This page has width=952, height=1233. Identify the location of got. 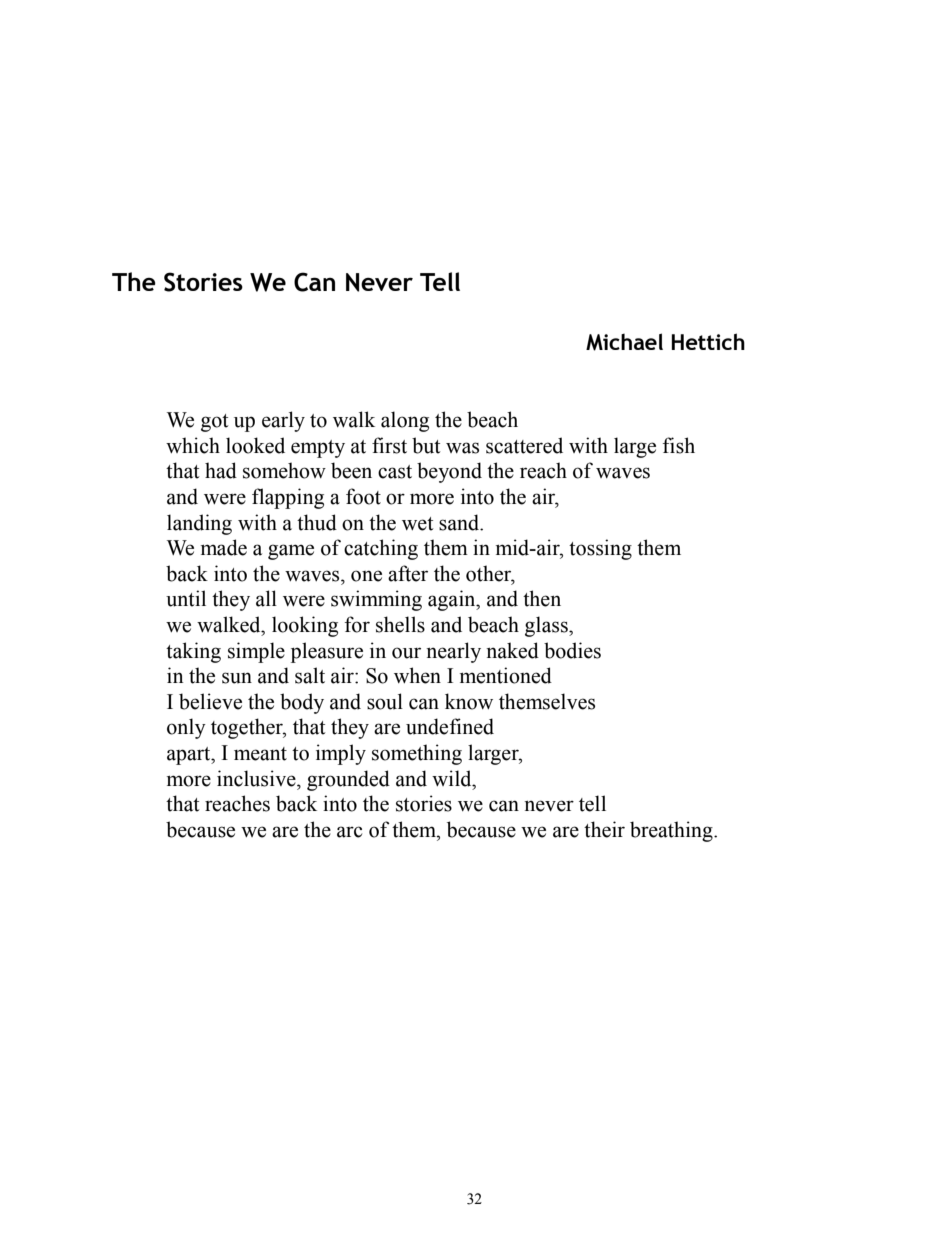
(215, 423).
